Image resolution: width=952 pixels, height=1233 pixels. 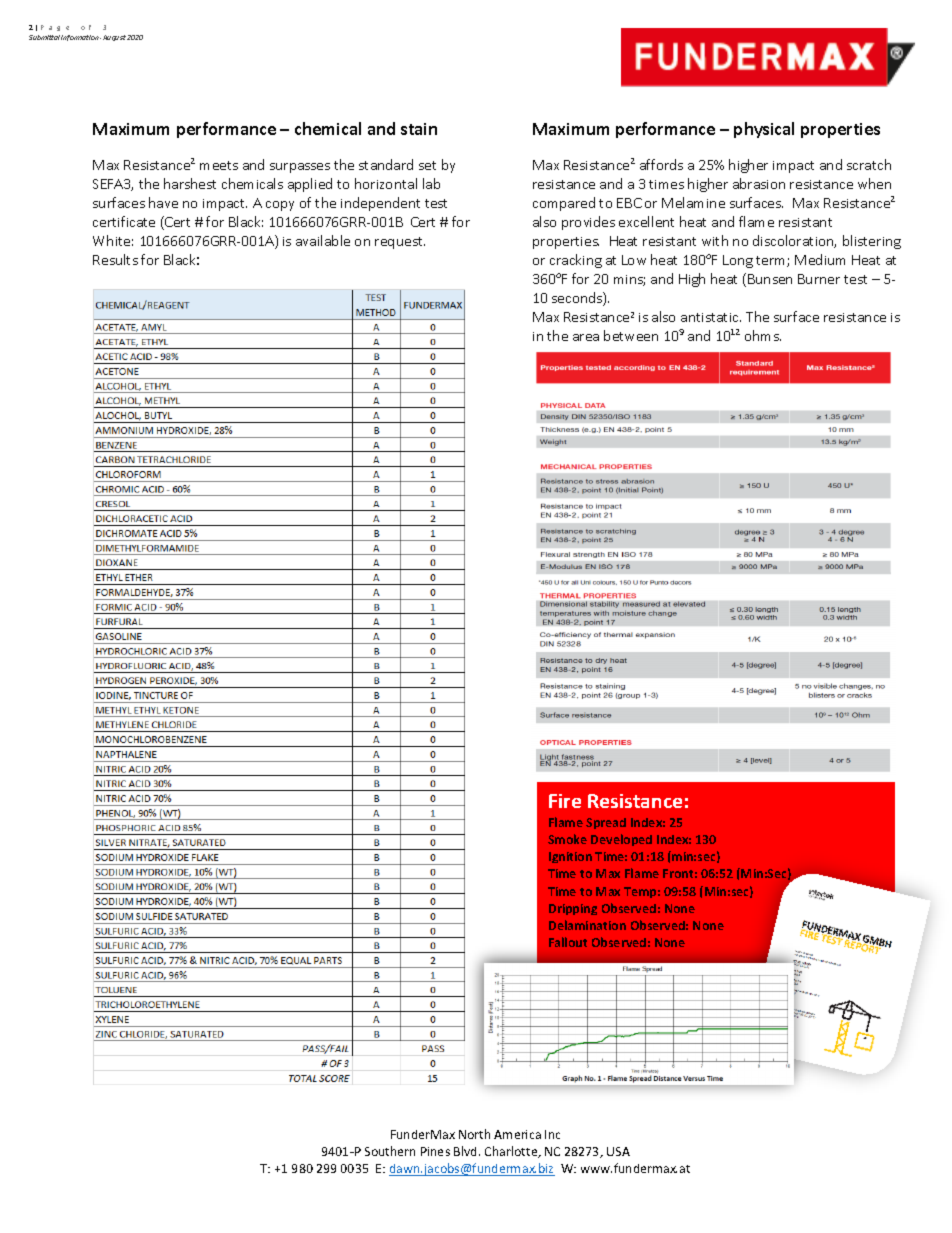 What do you see at coordinates (759, 183) in the screenshot?
I see `abrasion` at bounding box center [759, 183].
